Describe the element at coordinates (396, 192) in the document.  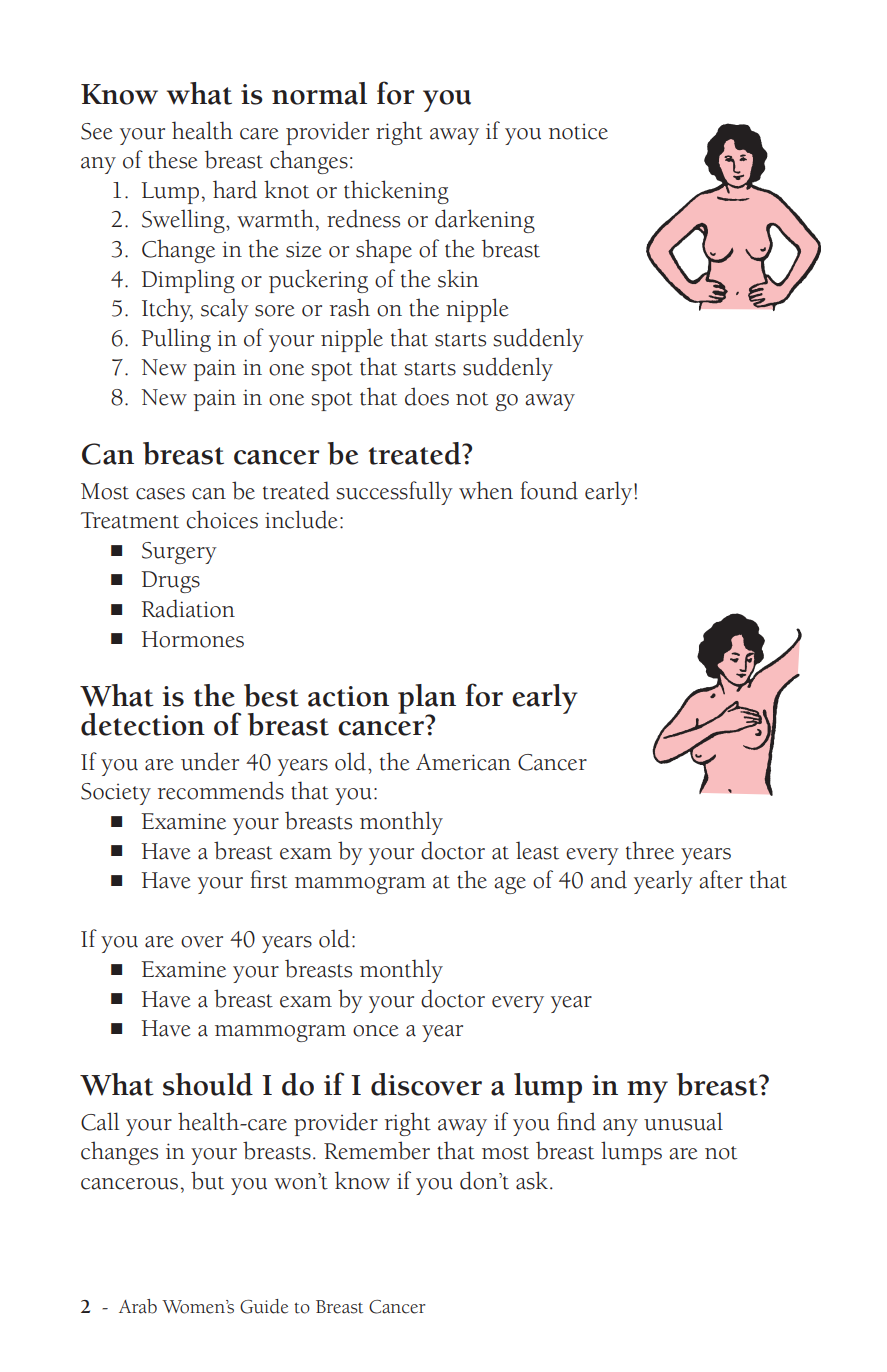
I see `thickening` at that location.
